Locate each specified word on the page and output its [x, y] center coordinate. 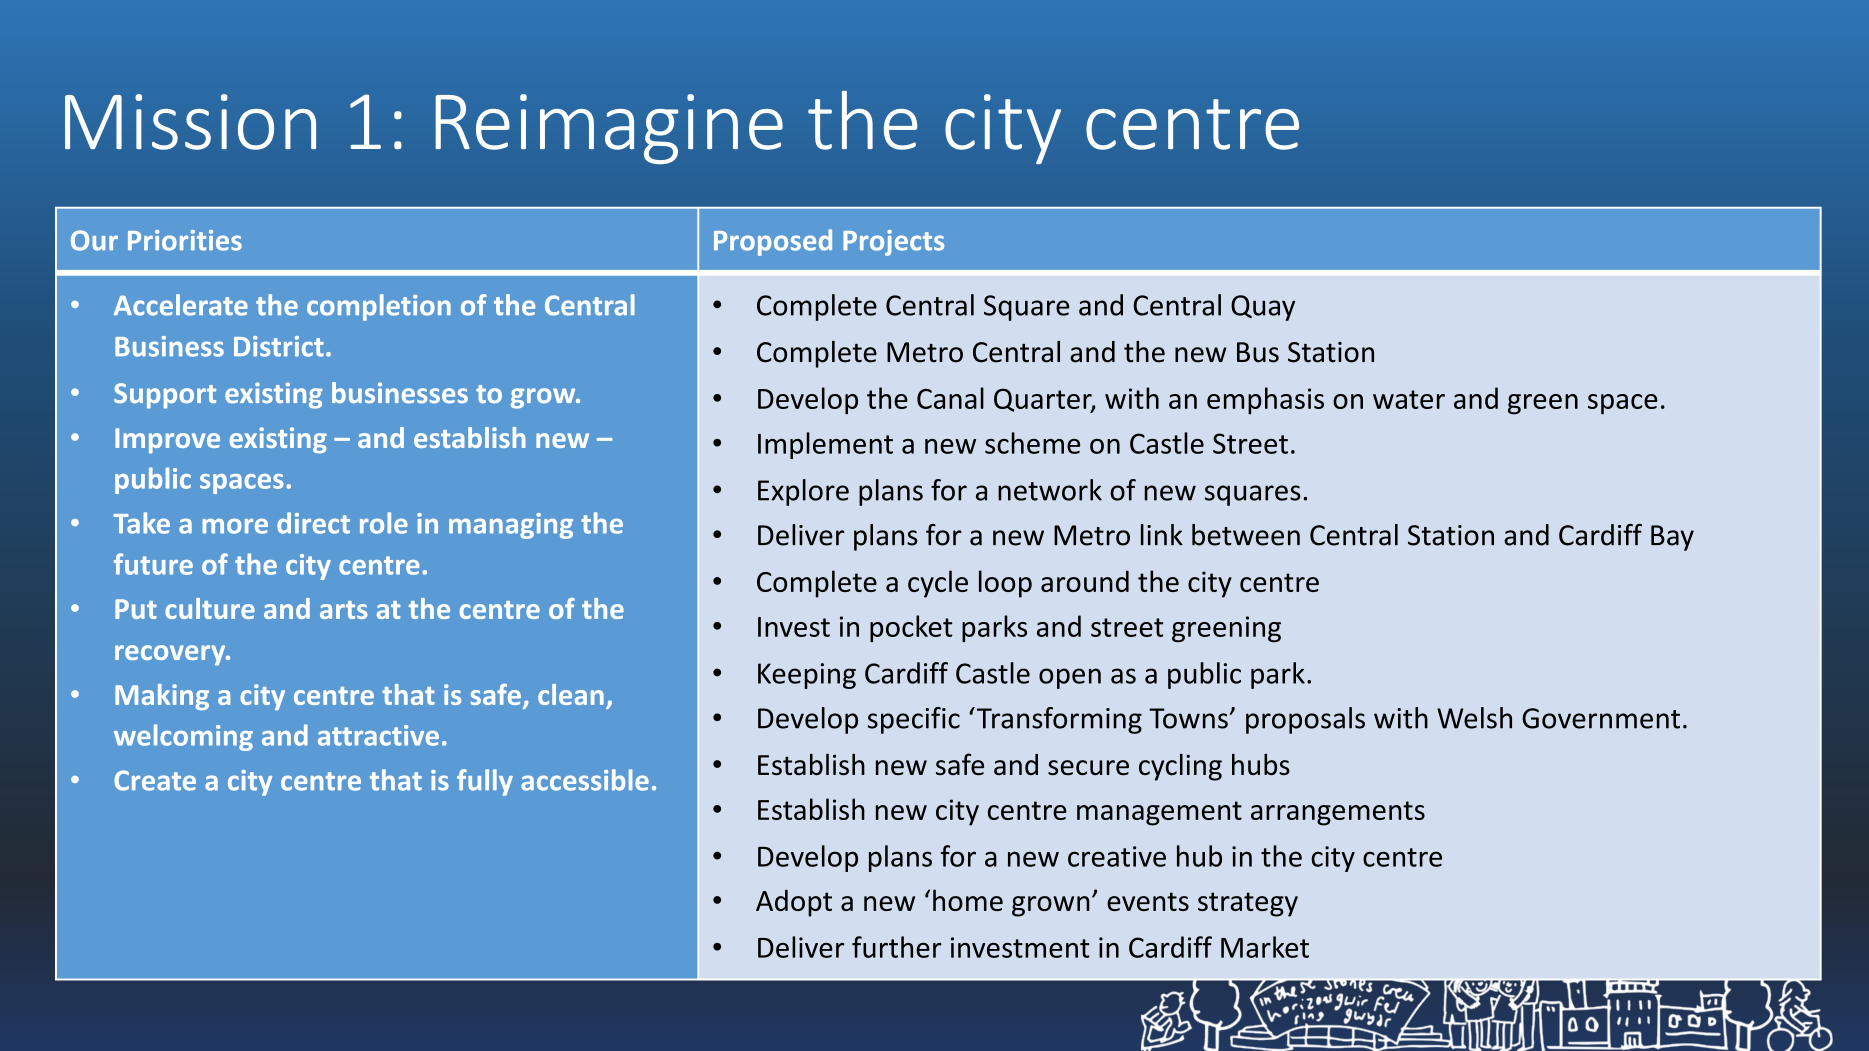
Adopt [794, 903]
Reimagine [609, 129]
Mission [190, 122]
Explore [803, 492]
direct [313, 523]
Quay [1263, 308]
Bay [1672, 538]
